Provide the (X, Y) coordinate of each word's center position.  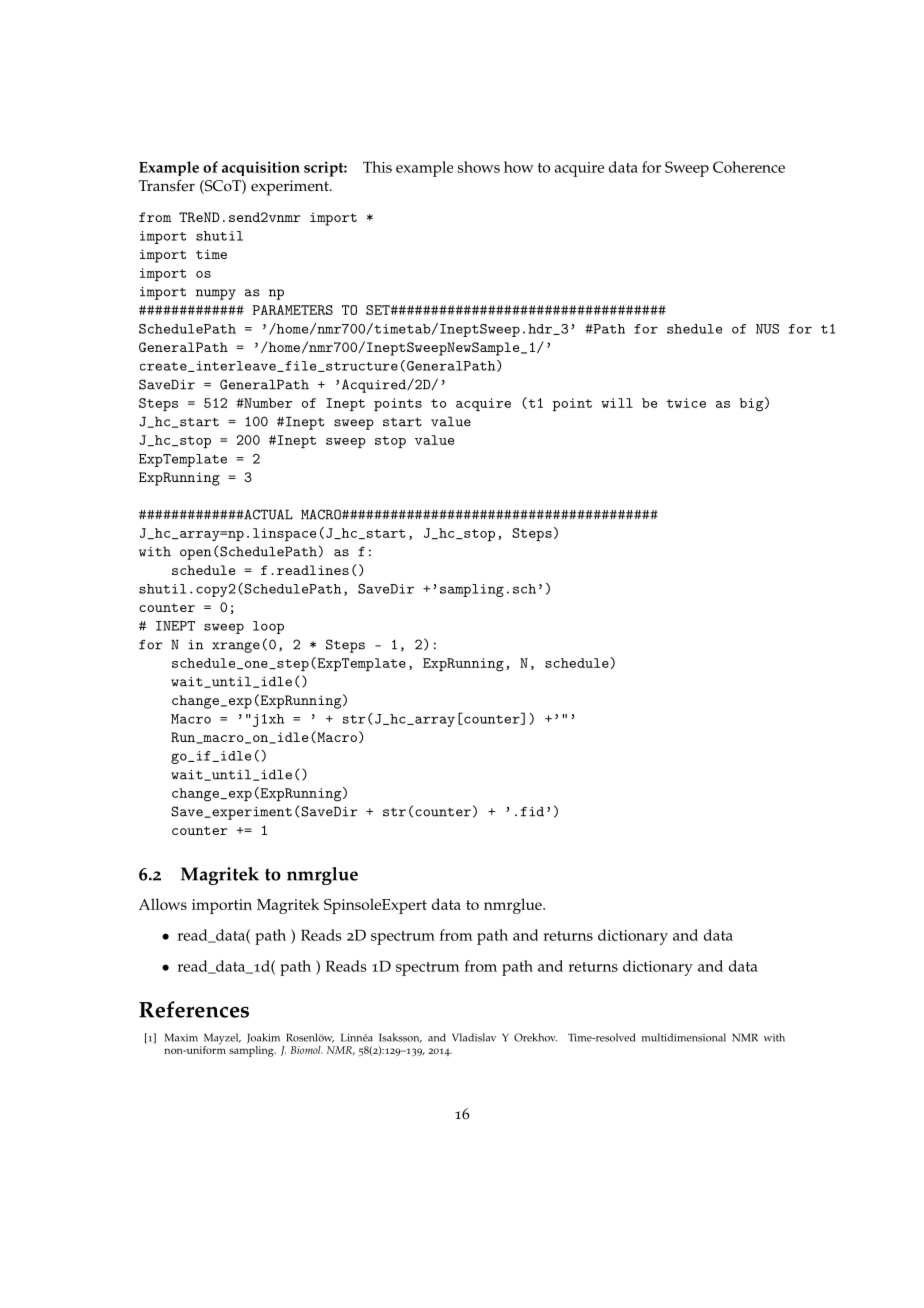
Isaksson (400, 1038)
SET (379, 310)
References (194, 1009)
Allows (163, 904)
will (617, 403)
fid (532, 811)
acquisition (261, 168)
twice (686, 403)
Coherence (749, 167)
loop (268, 627)
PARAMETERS (293, 310)
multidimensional (683, 1037)
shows (479, 167)
